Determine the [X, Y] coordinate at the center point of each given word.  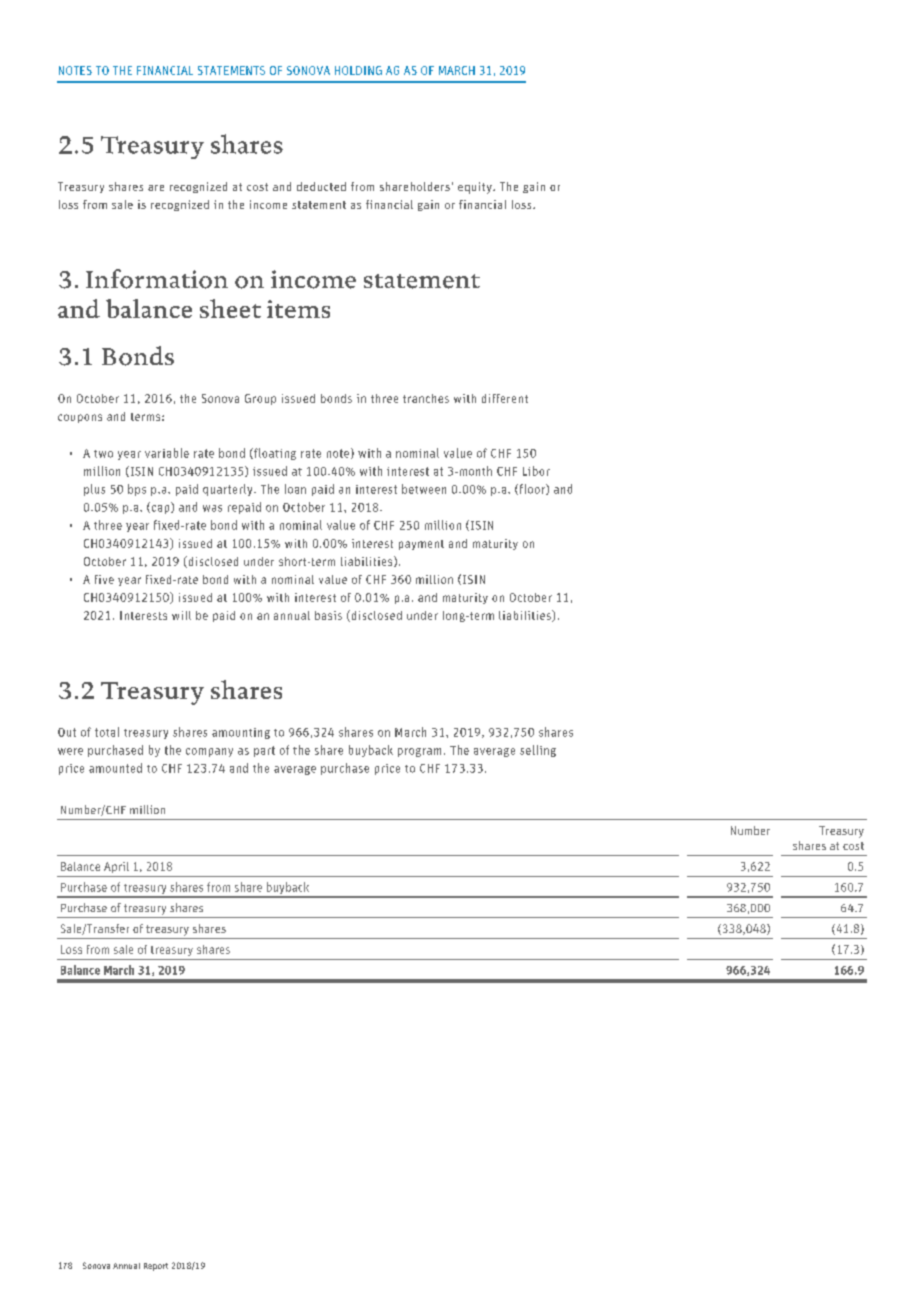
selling [538, 751]
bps [137, 490]
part [264, 751]
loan [295, 489]
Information [157, 279]
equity [476, 188]
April [116, 867]
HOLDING [358, 70]
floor [532, 489]
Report [156, 1267]
